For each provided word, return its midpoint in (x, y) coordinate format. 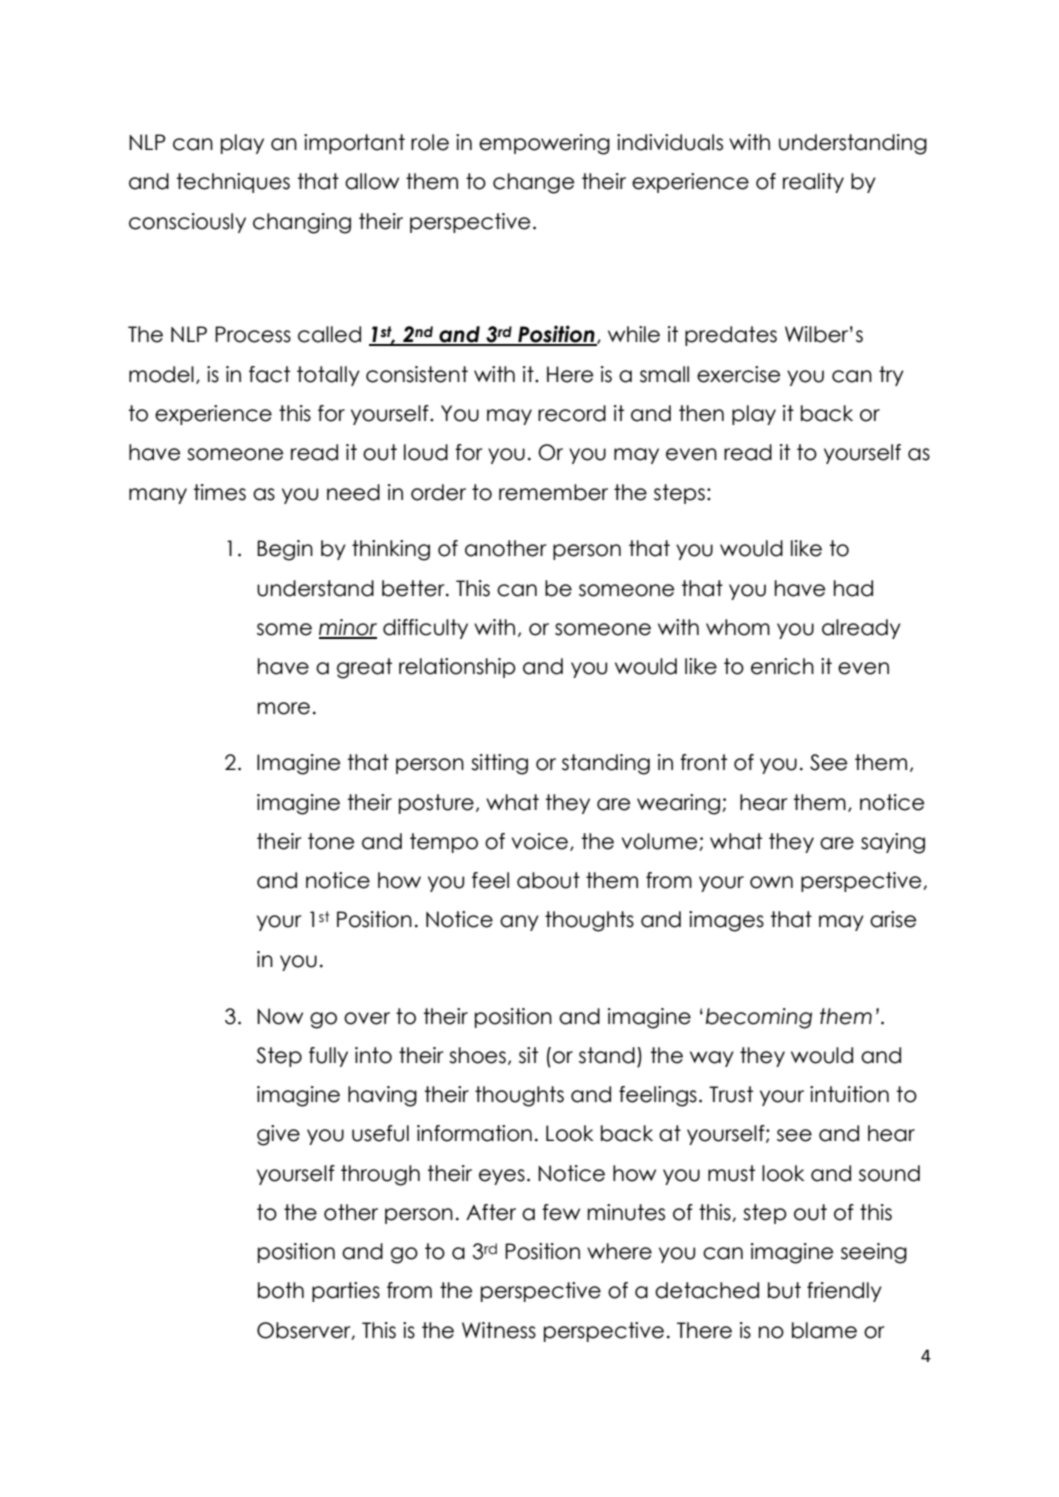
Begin (285, 550)
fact (269, 374)
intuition (849, 1094)
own (771, 882)
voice (541, 842)
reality (813, 183)
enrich (782, 666)
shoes (477, 1055)
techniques (233, 183)
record (572, 413)
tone (331, 841)
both (281, 1290)
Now (280, 1016)
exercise (738, 374)
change (533, 183)
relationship (457, 668)
